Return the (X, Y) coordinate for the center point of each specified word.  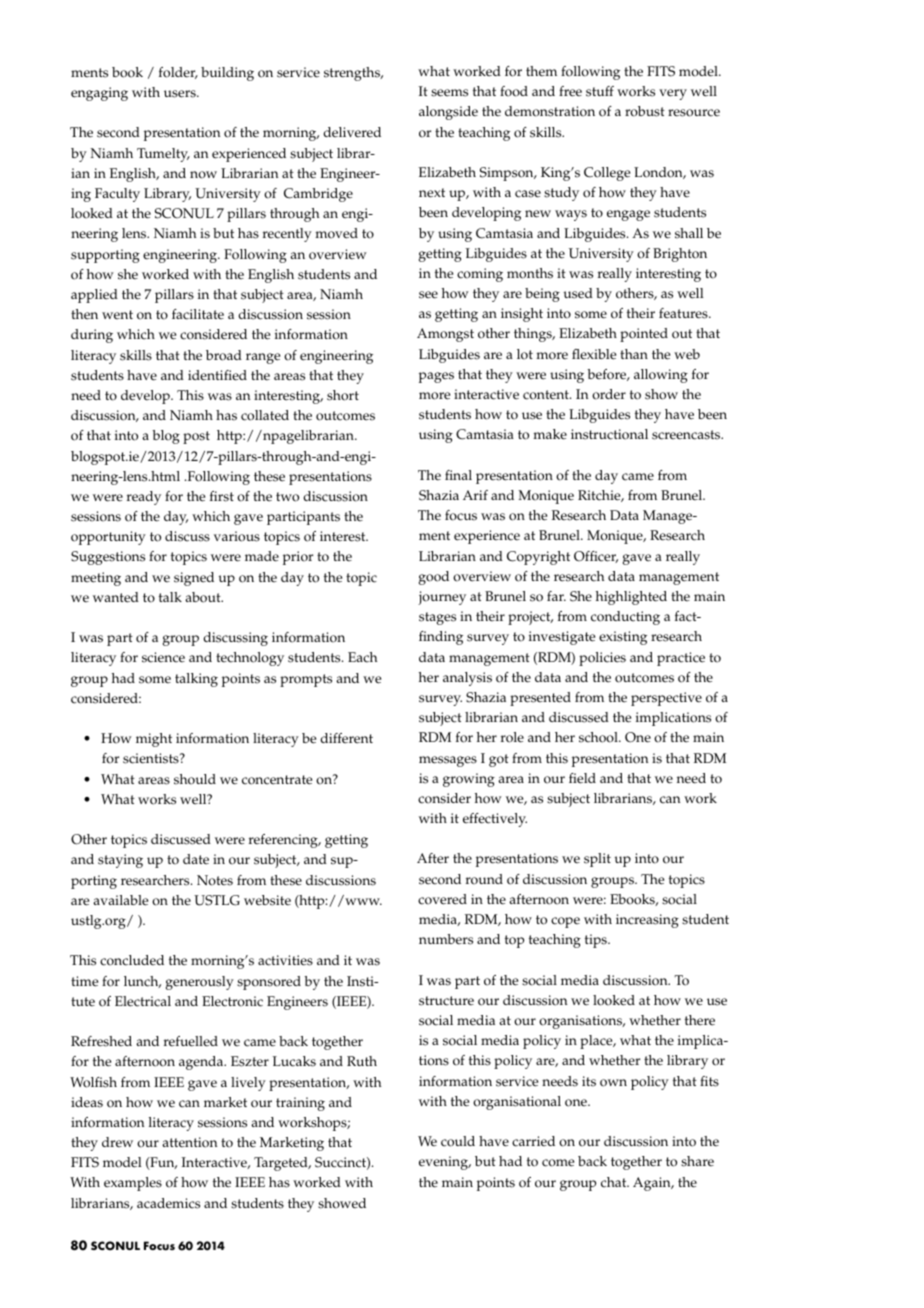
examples (133, 1184)
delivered (352, 132)
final (458, 475)
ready (144, 498)
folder (178, 73)
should (195, 779)
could (458, 1141)
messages (448, 761)
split (597, 860)
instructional (609, 434)
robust (645, 111)
